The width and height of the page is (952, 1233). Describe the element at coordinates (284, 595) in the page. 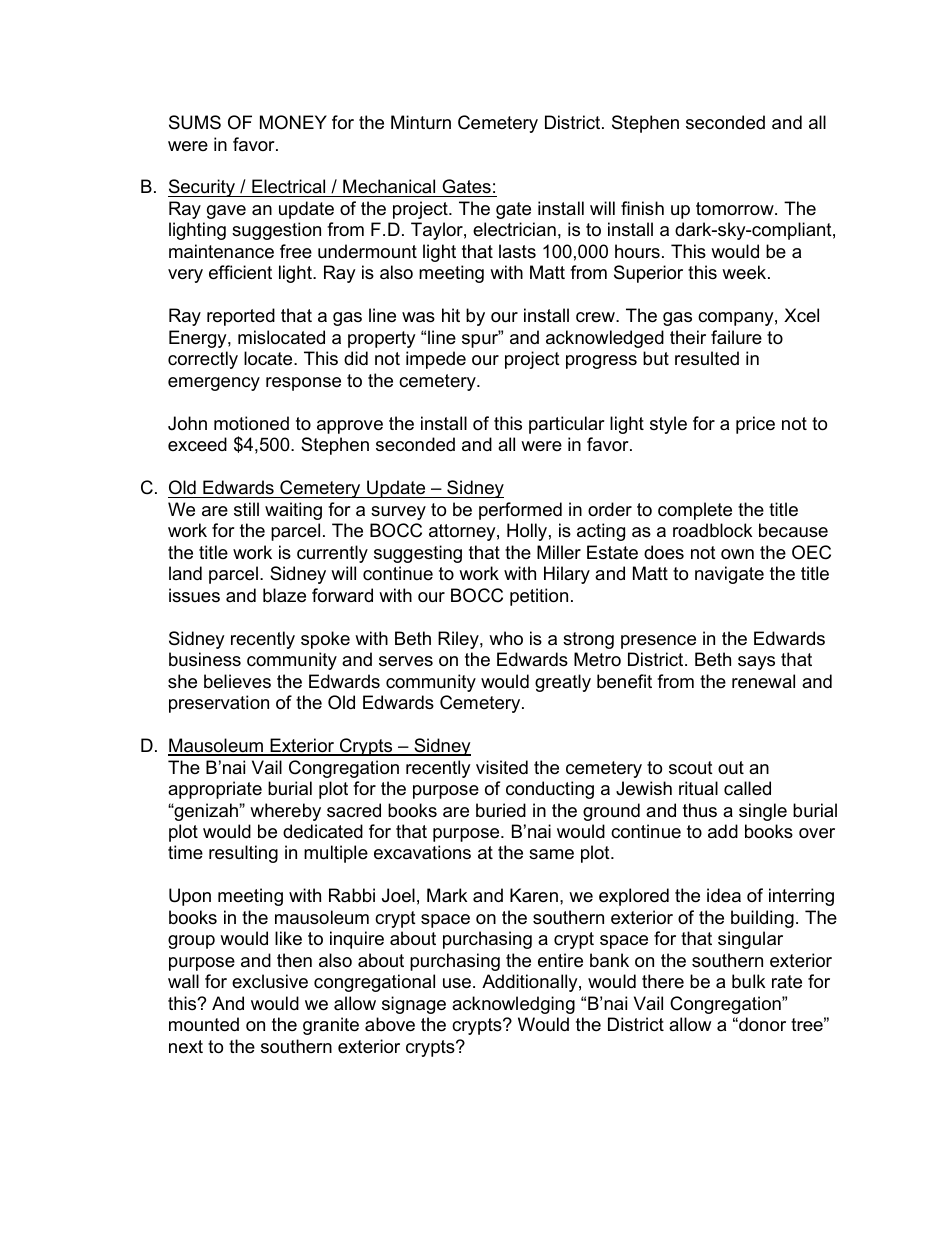

I see `blaze` at that location.
